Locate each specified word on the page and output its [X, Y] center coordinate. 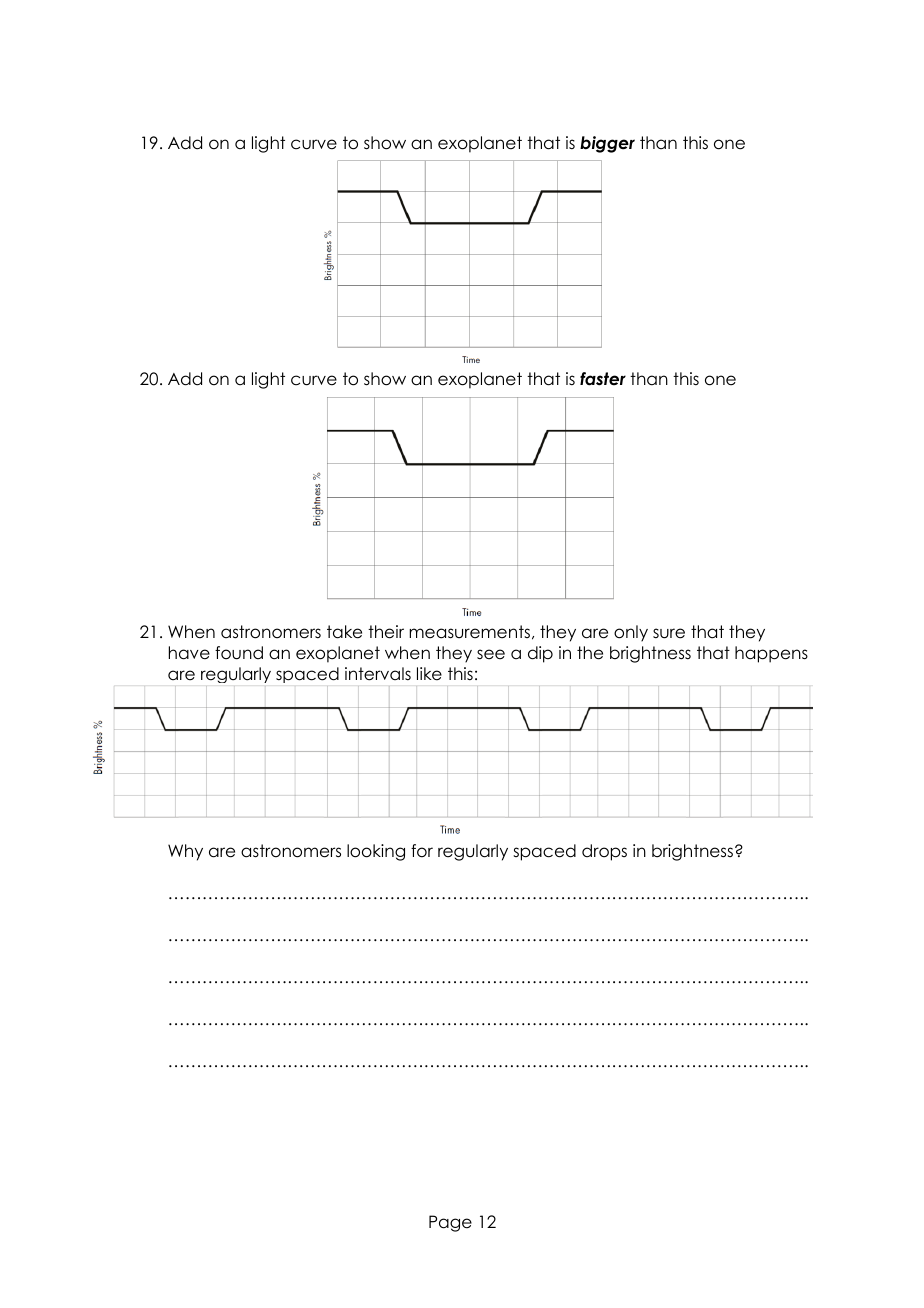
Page [450, 1223]
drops [604, 852]
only [631, 633]
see [491, 654]
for [422, 851]
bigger [607, 144]
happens [771, 654]
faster [603, 379]
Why [185, 852]
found [239, 653]
